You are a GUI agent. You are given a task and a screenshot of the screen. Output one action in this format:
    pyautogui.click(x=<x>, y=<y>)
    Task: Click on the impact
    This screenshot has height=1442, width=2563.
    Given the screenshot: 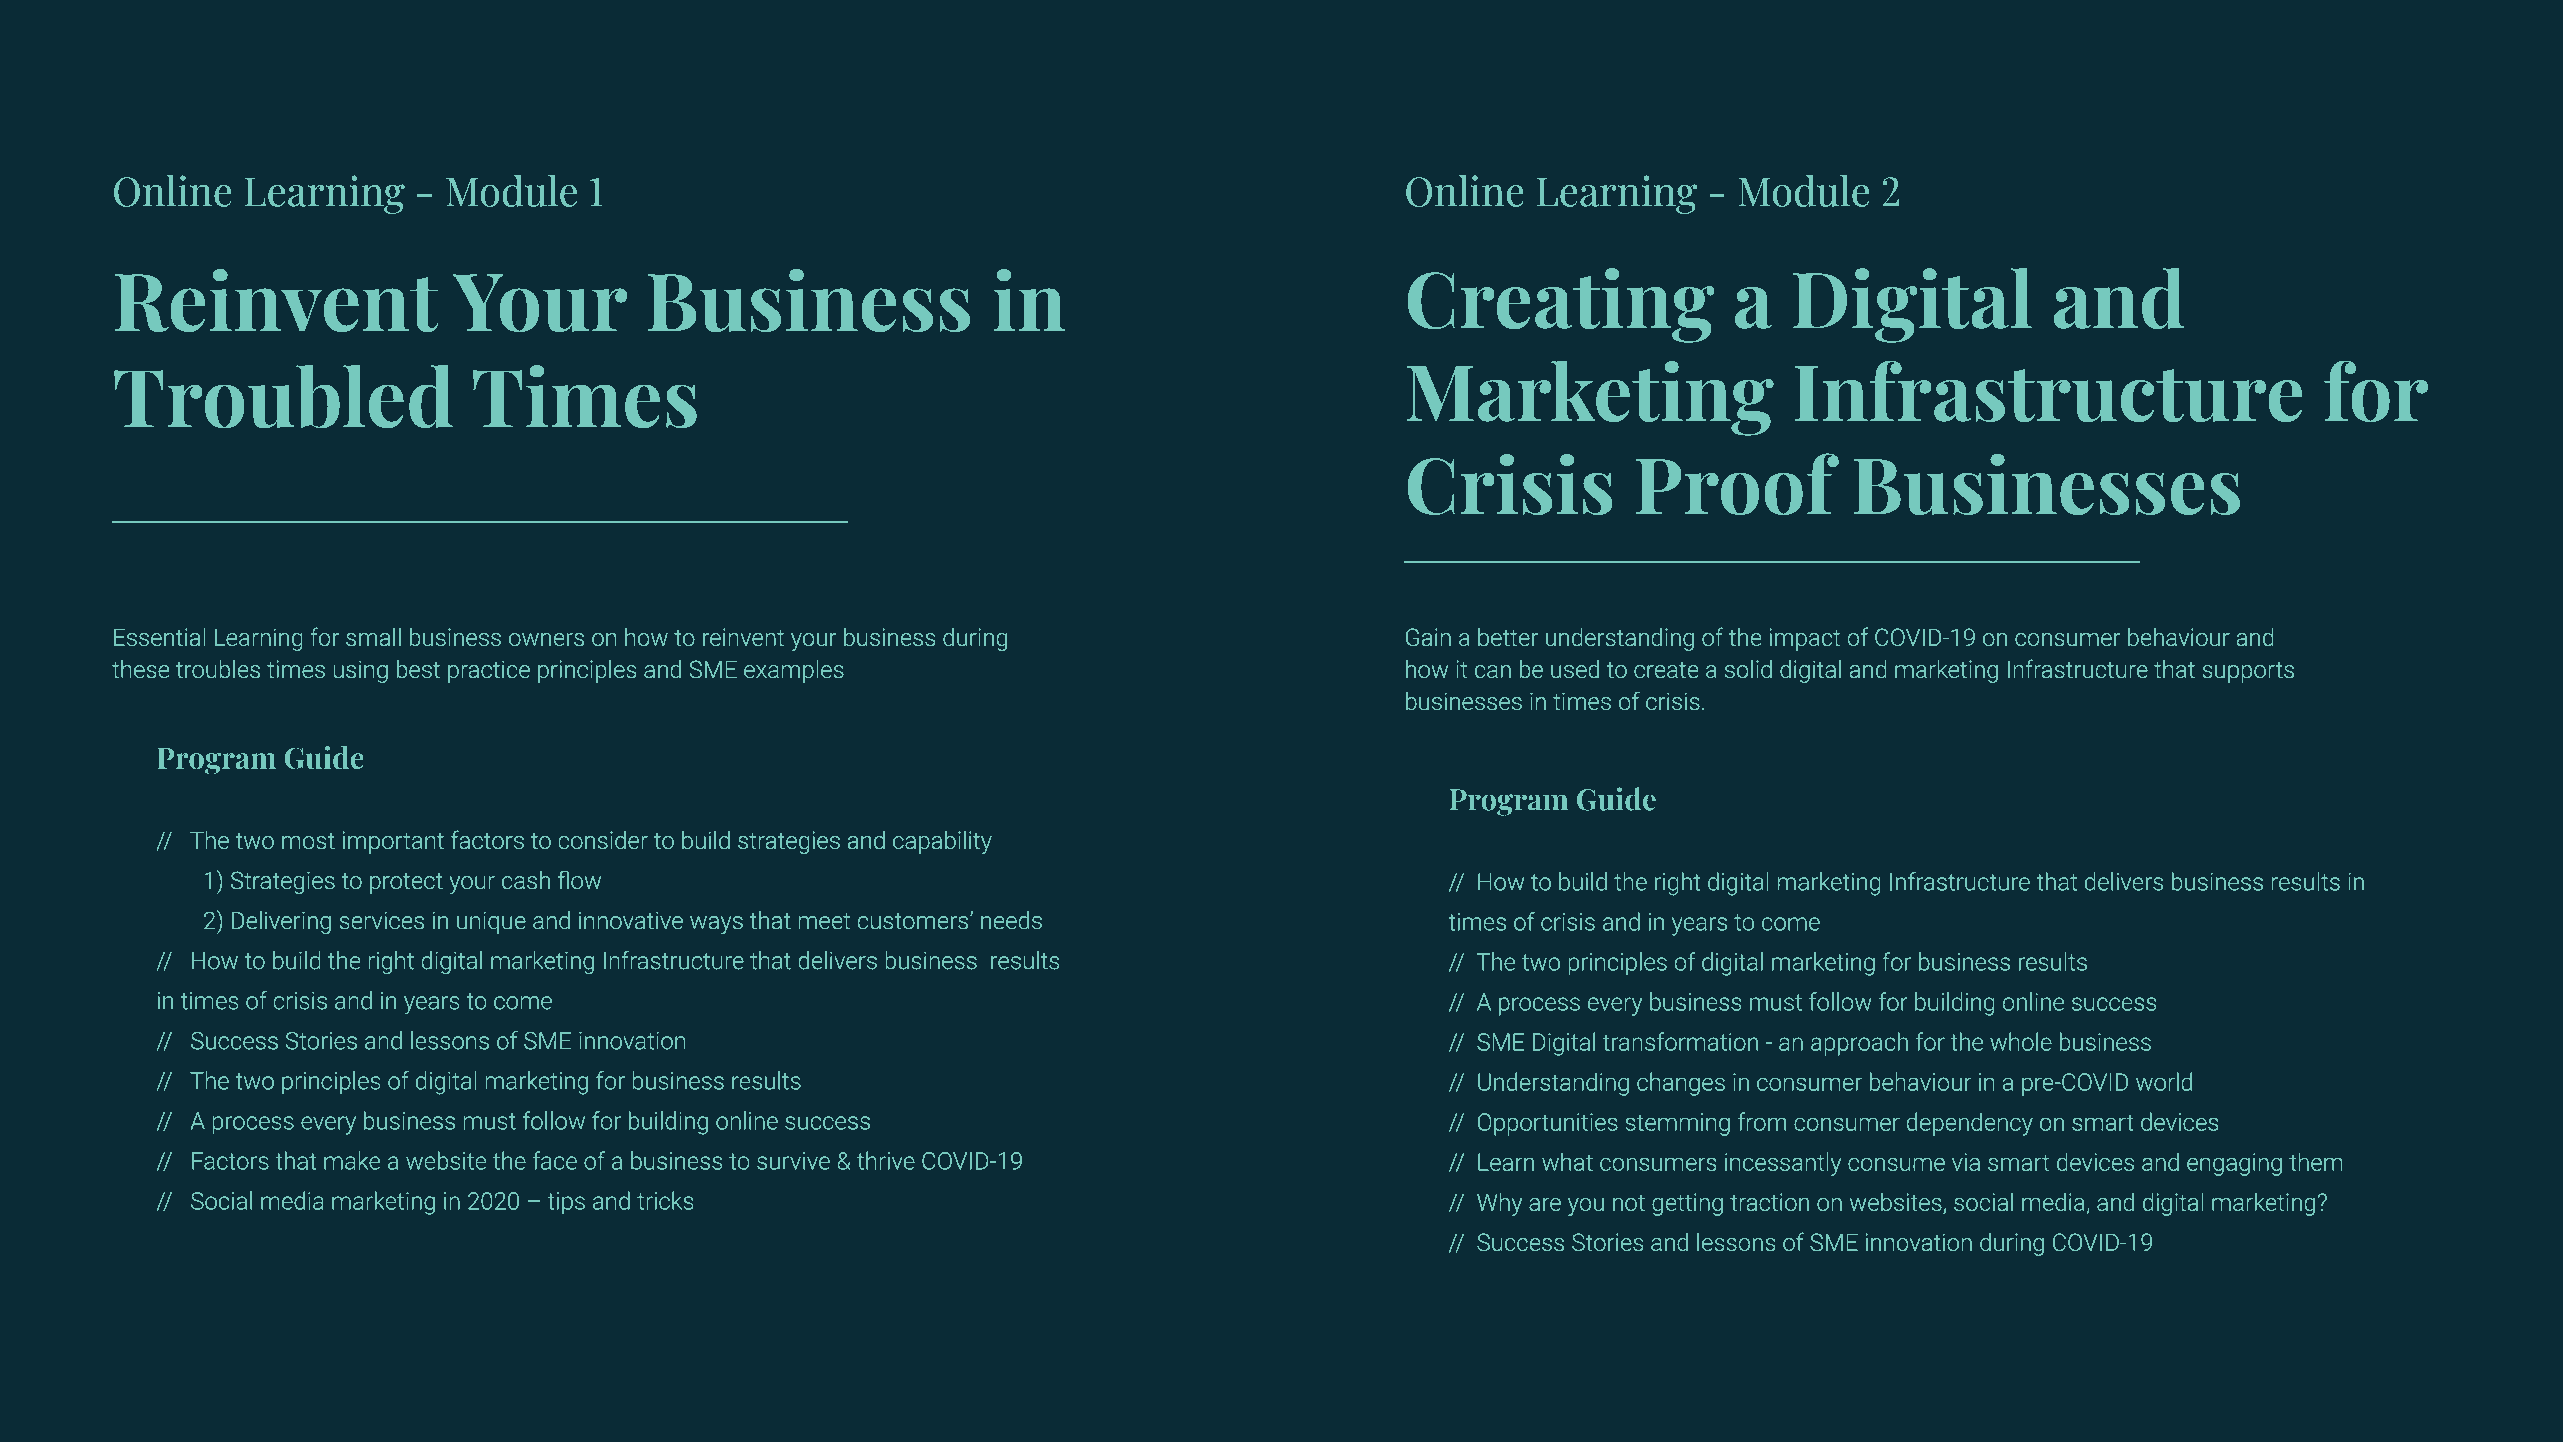 What is the action you would take?
    pyautogui.click(x=1804, y=639)
